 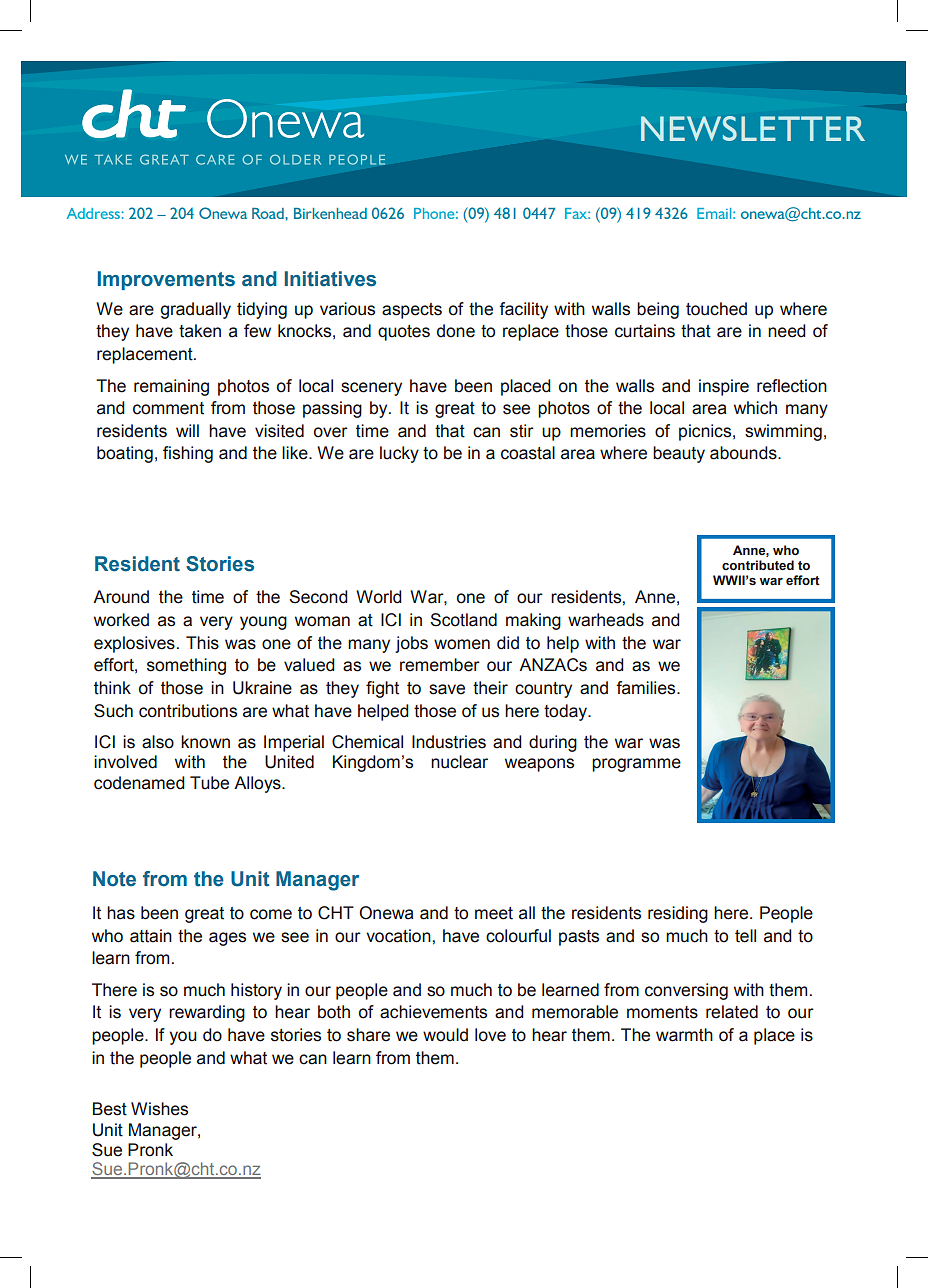 I want to click on This, so click(x=202, y=643).
